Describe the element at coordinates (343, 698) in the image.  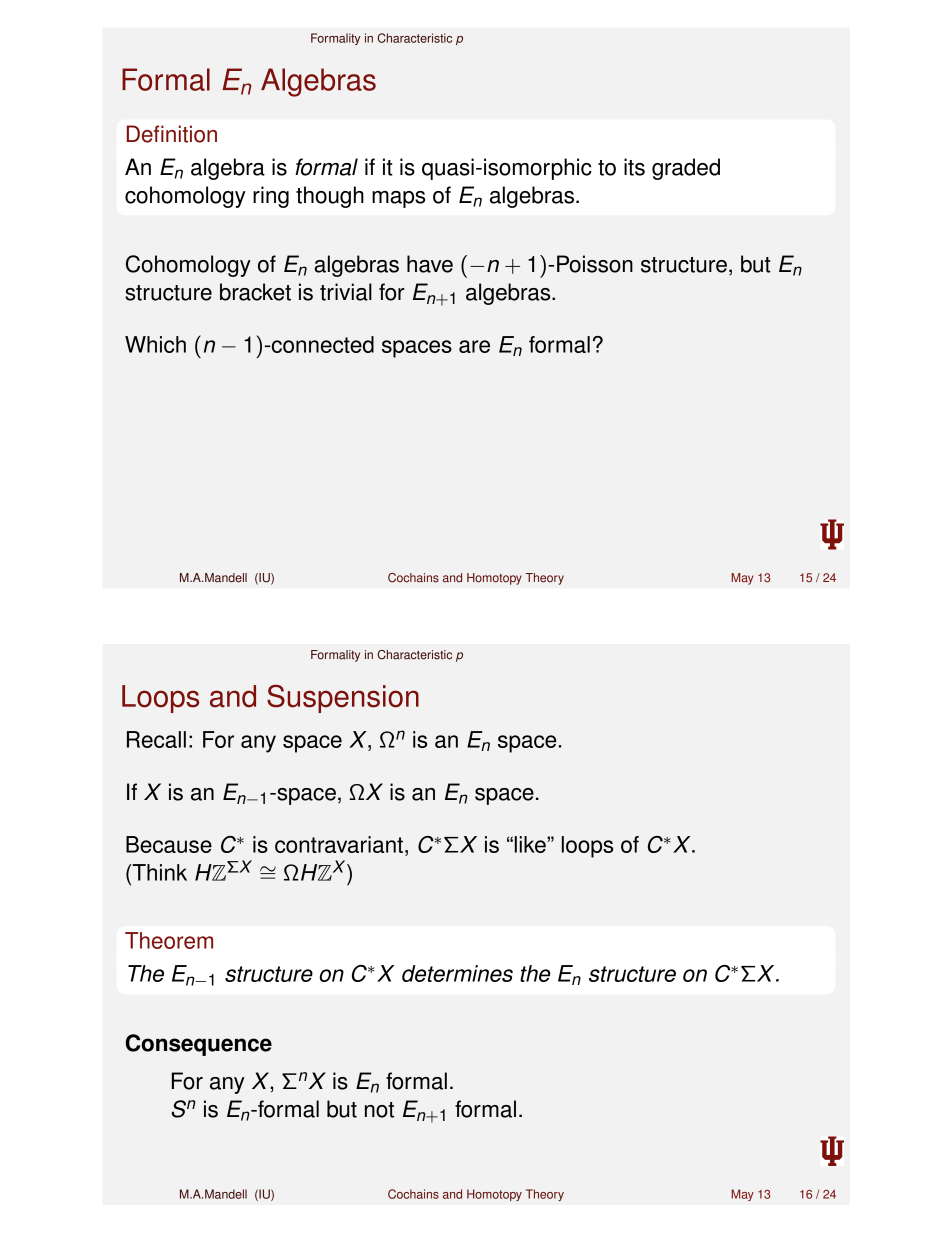
I see `Suspension` at that location.
